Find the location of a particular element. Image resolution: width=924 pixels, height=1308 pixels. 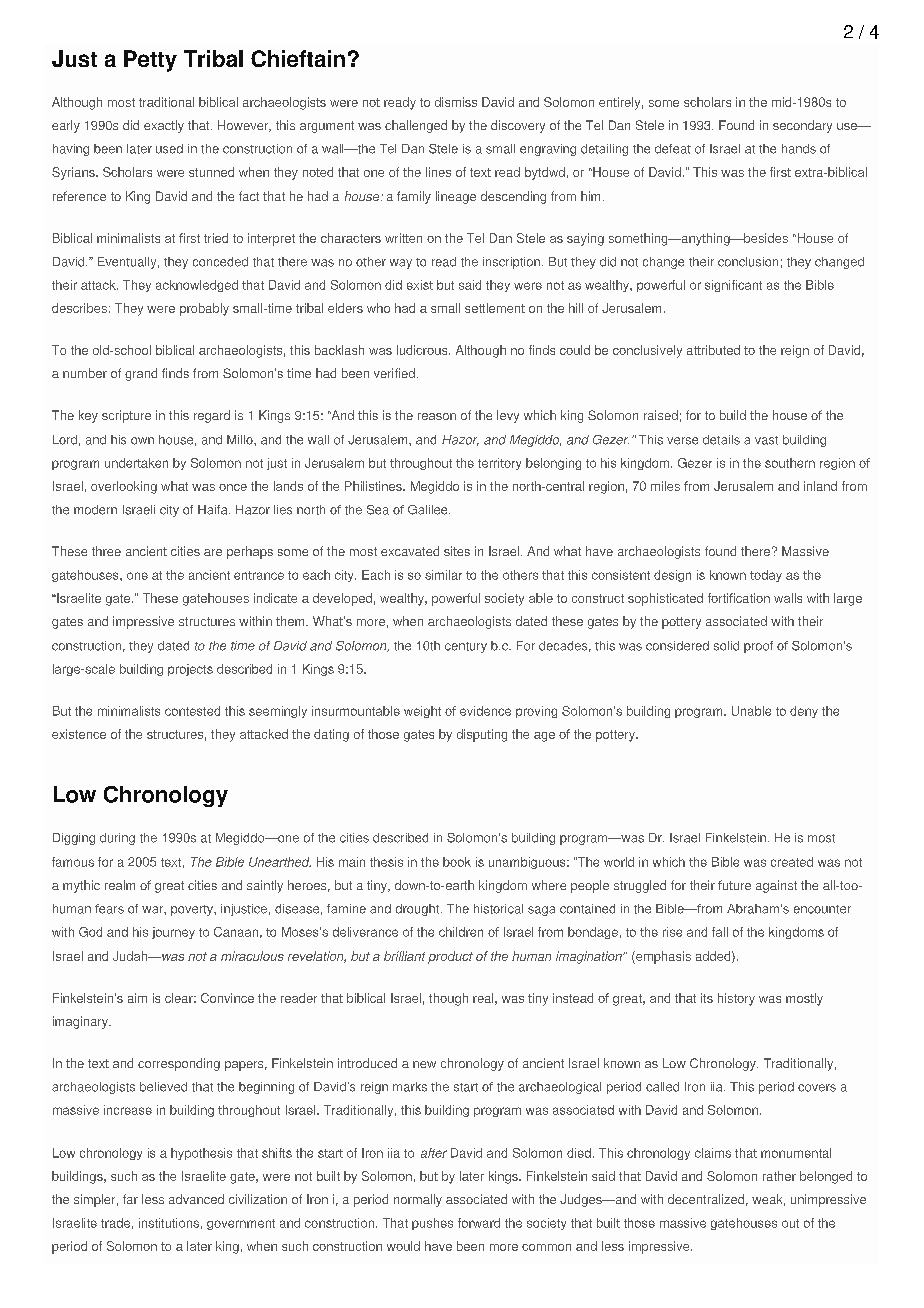

dismiss is located at coordinates (456, 102).
